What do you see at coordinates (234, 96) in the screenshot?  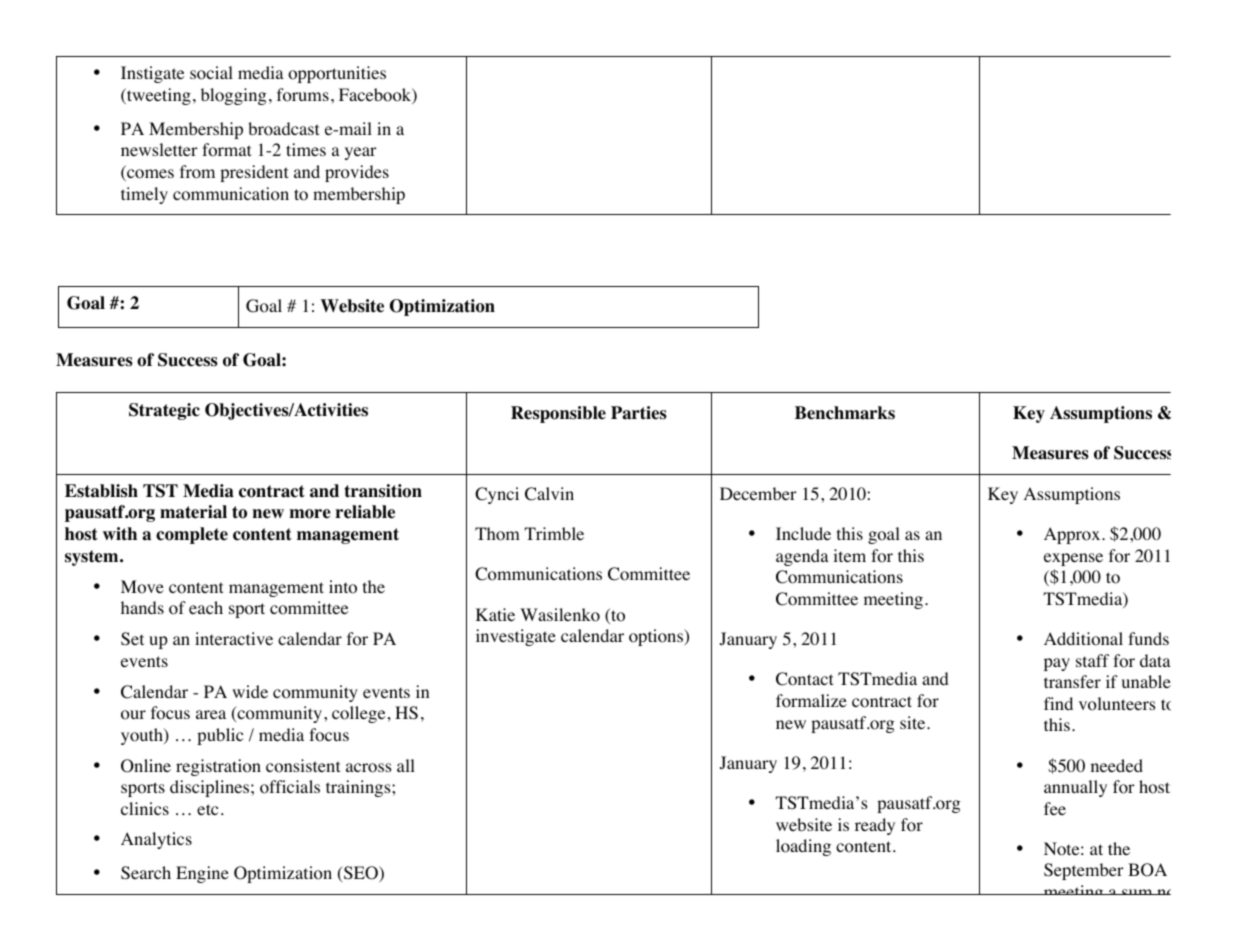 I see `blogging` at bounding box center [234, 96].
